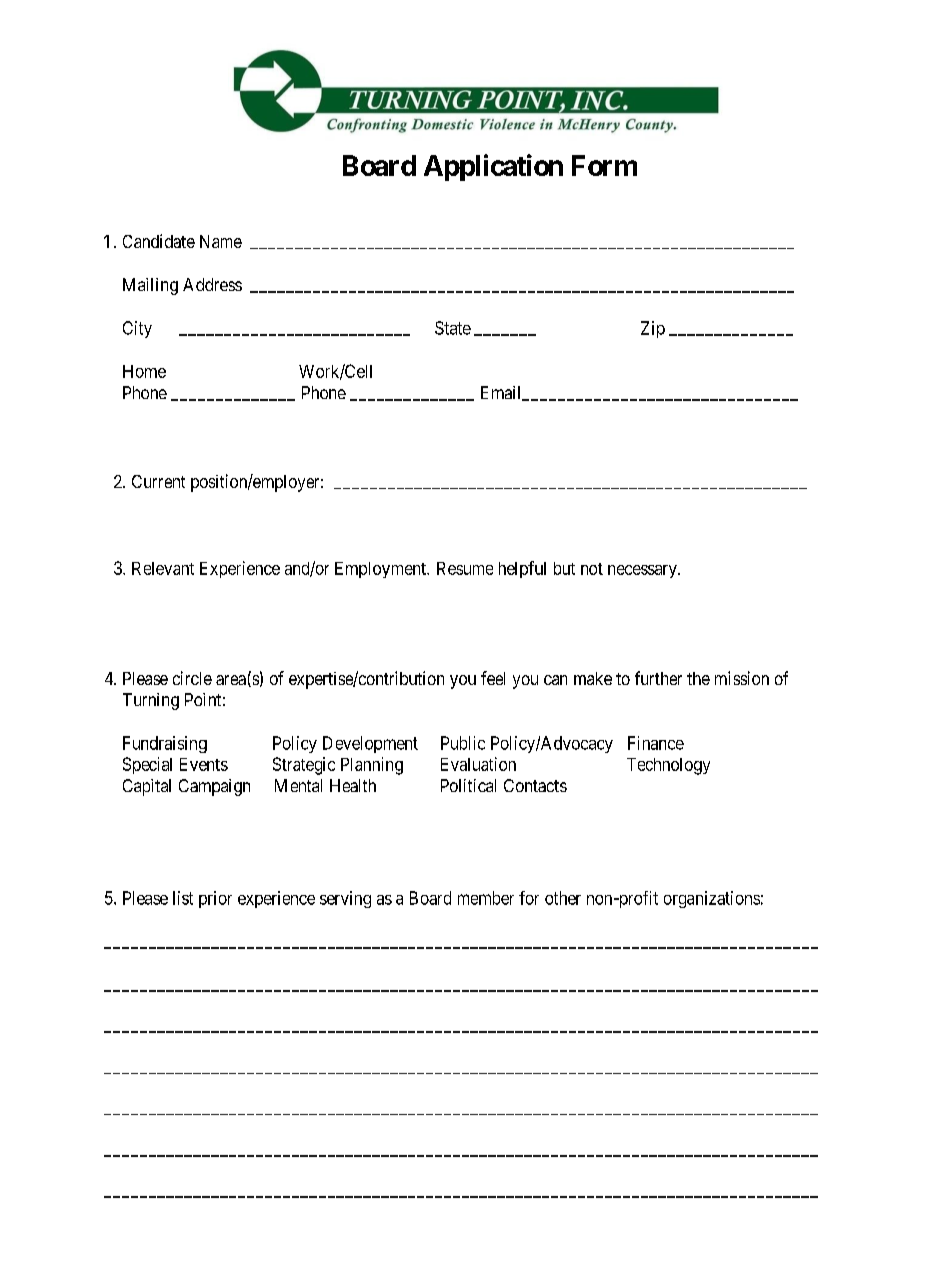  Describe the element at coordinates (465, 568) in the screenshot. I see `Resume` at that location.
